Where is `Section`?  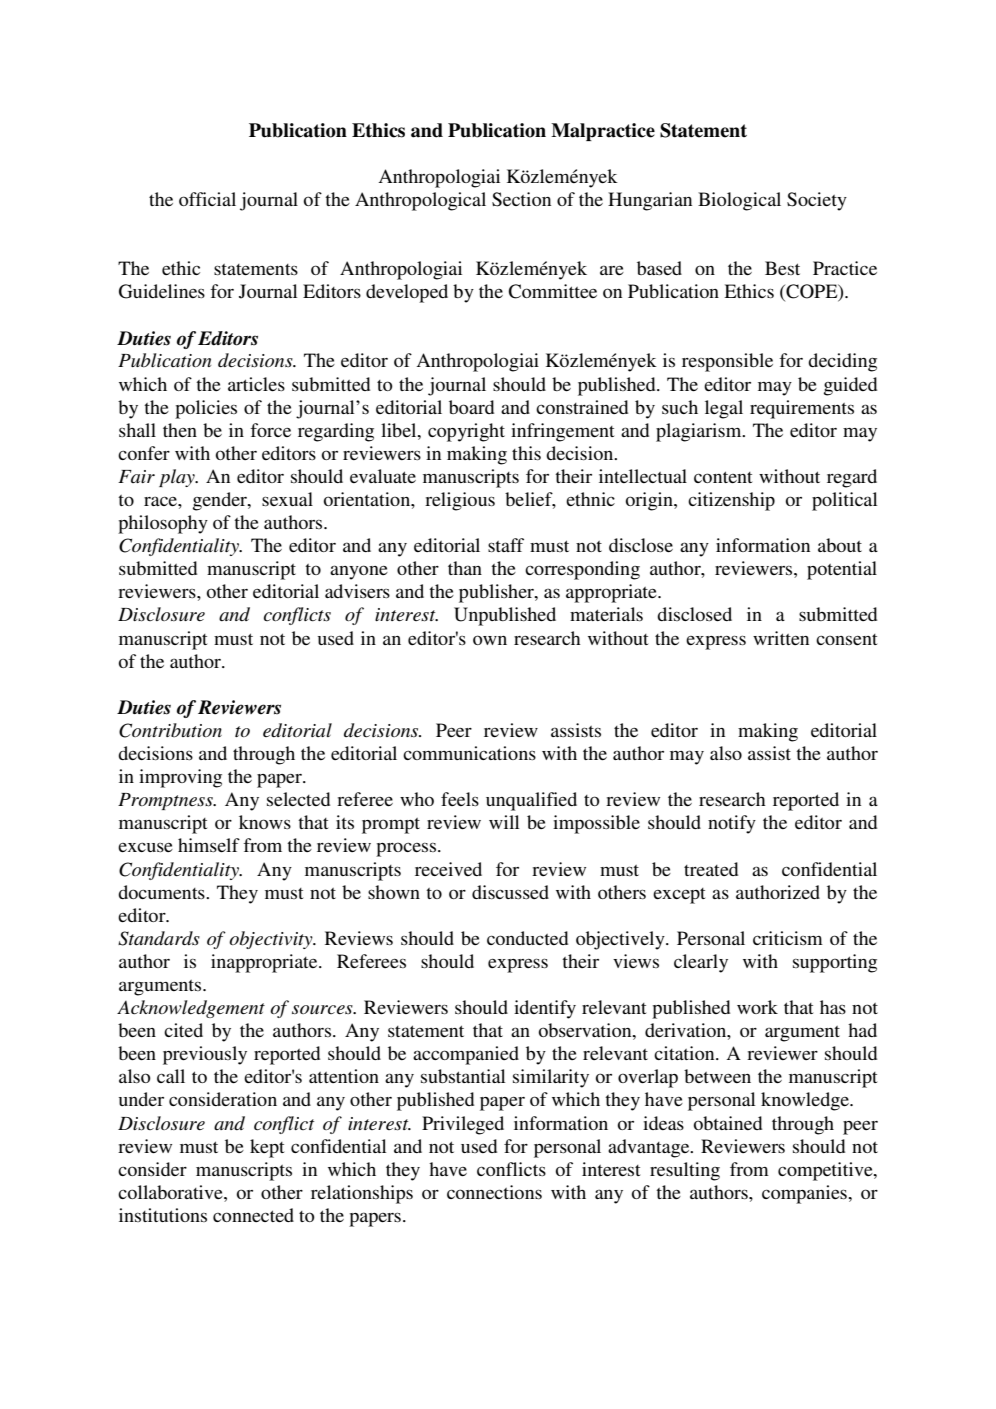
Section is located at coordinates (521, 199).
